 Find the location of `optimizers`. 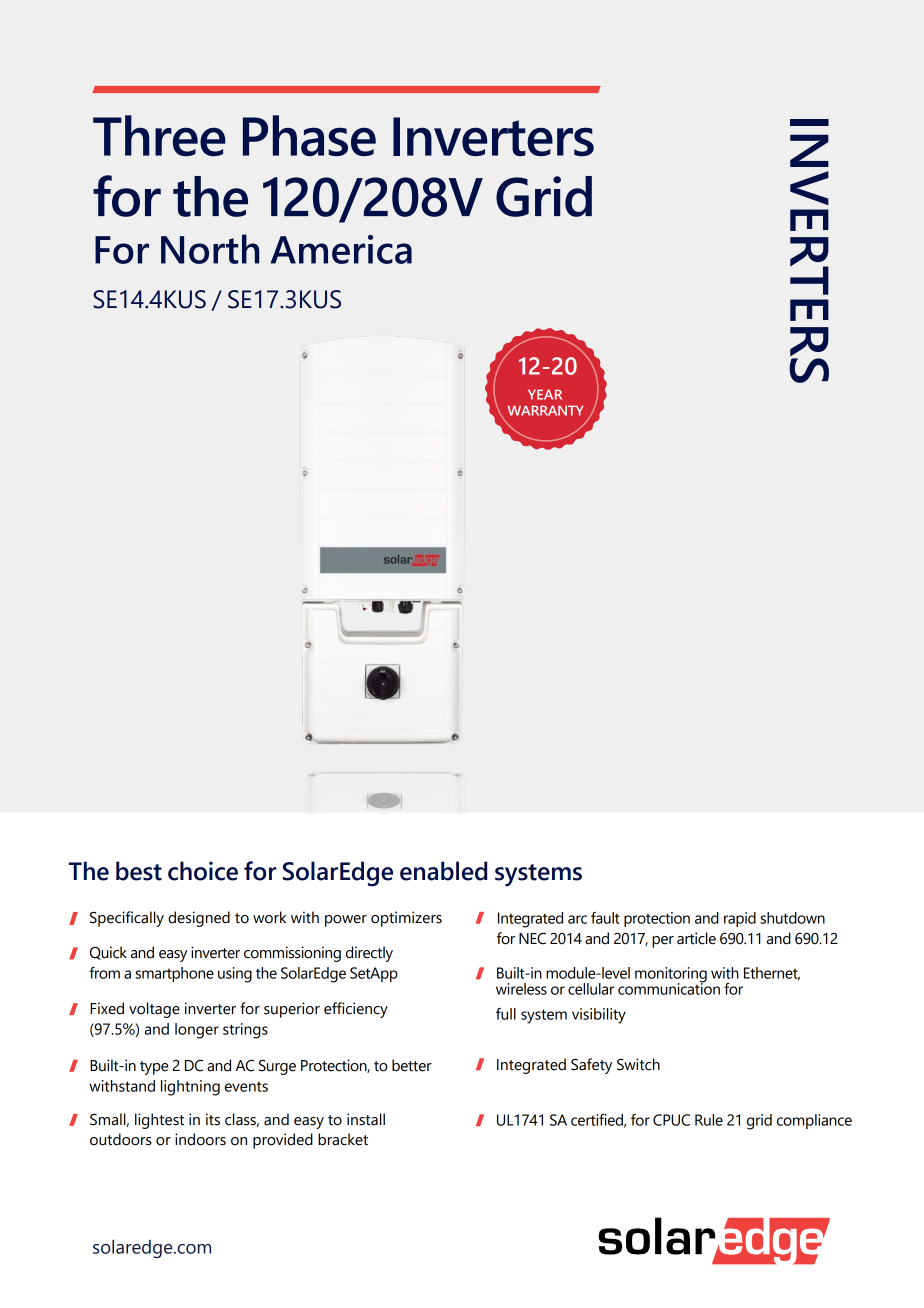

optimizers is located at coordinates (406, 919).
